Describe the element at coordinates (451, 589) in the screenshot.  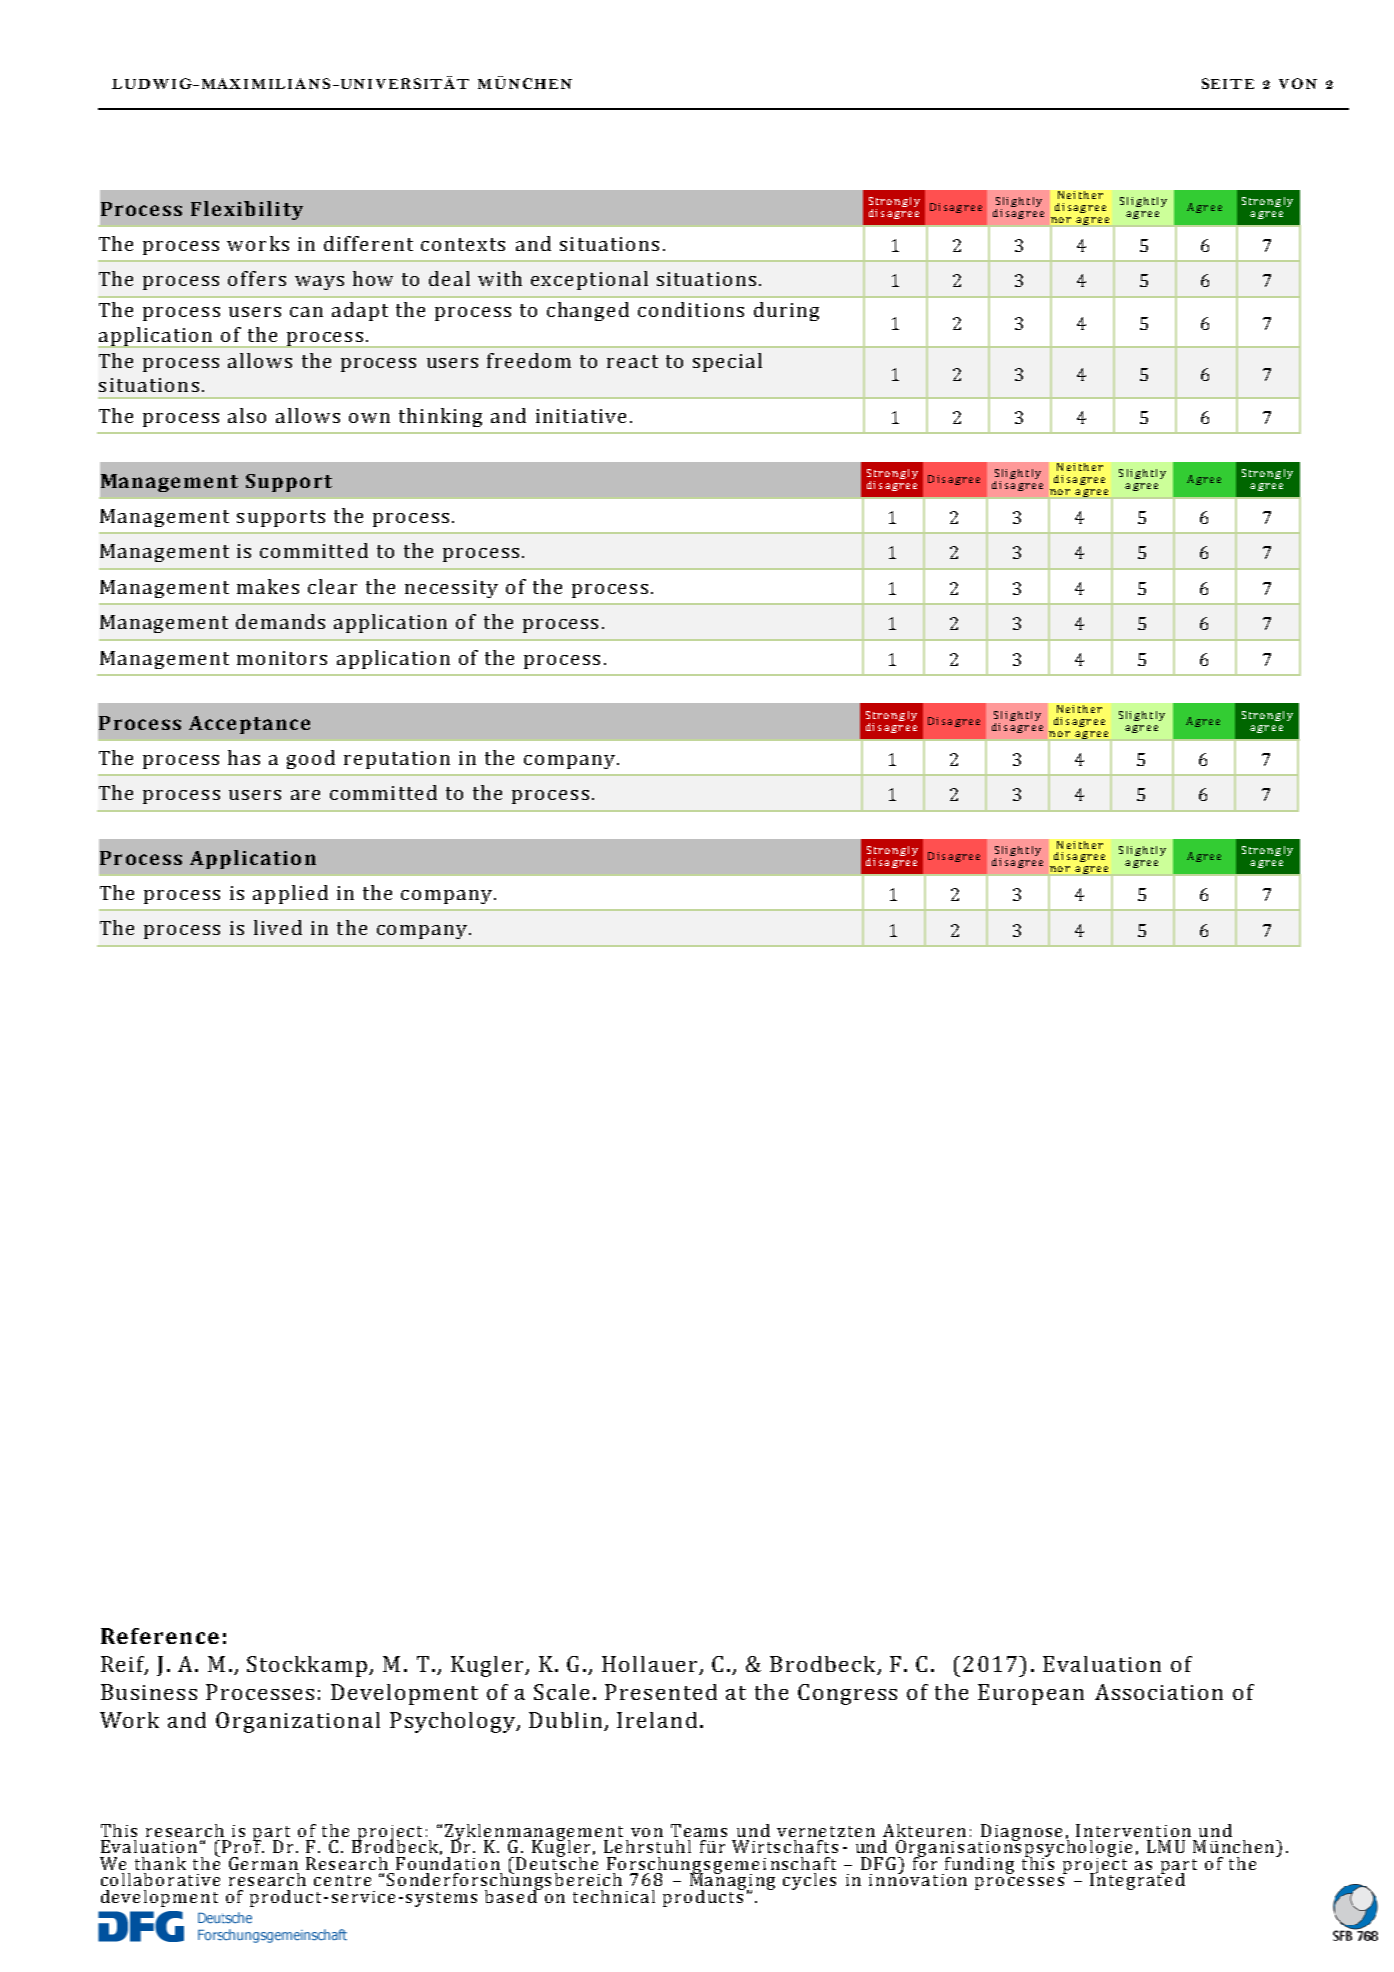
I see `necessity` at that location.
